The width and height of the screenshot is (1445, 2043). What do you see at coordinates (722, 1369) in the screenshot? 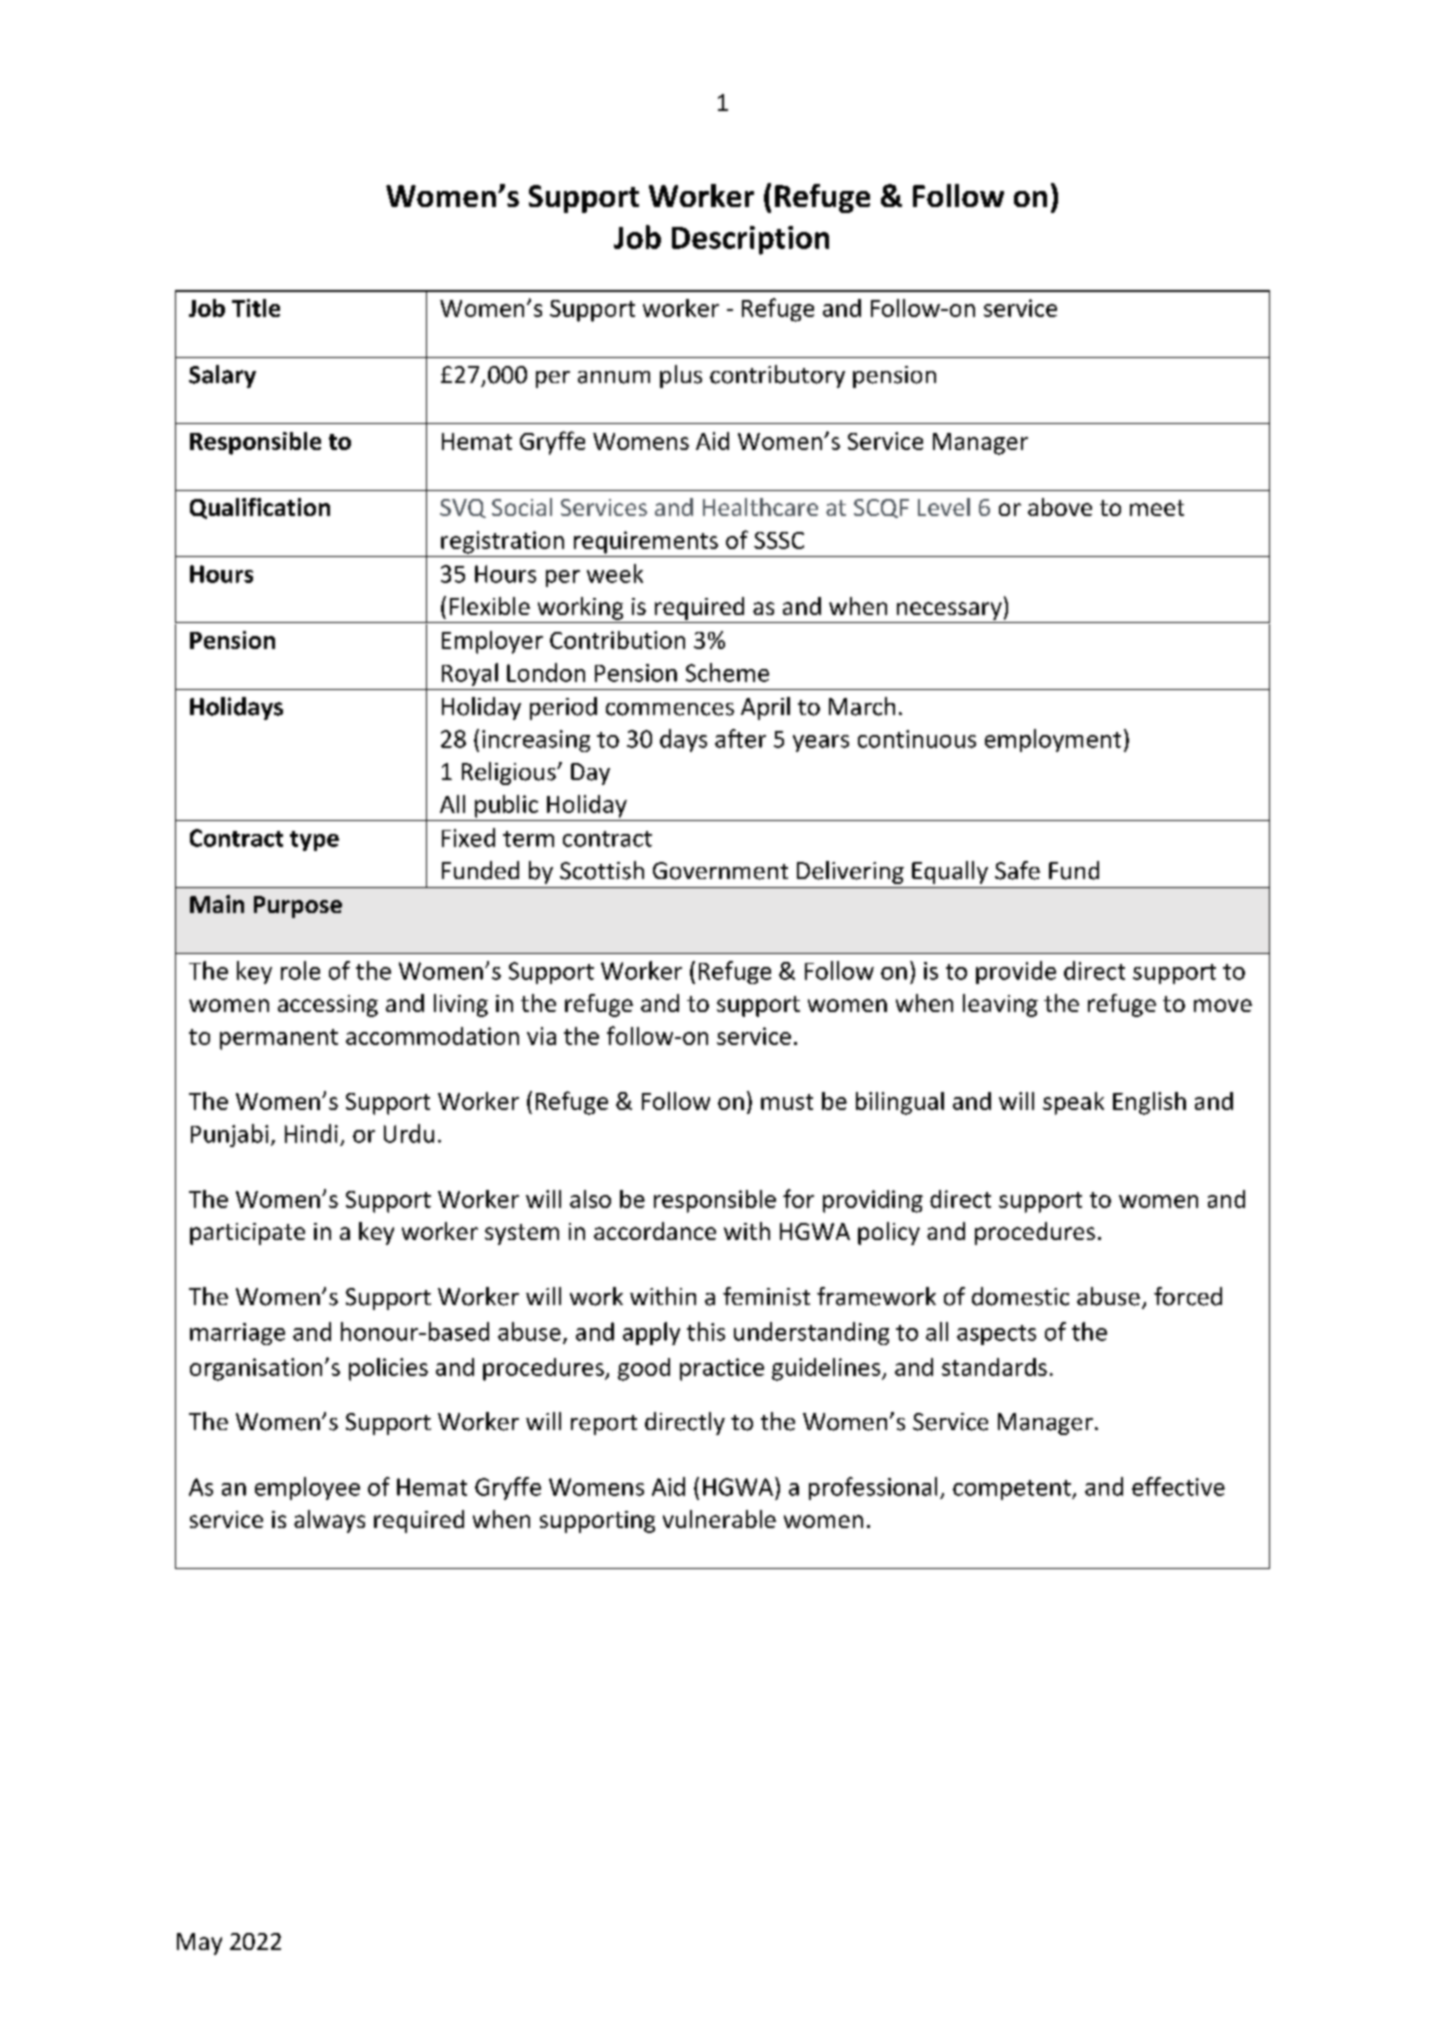
I see `practice` at bounding box center [722, 1369].
